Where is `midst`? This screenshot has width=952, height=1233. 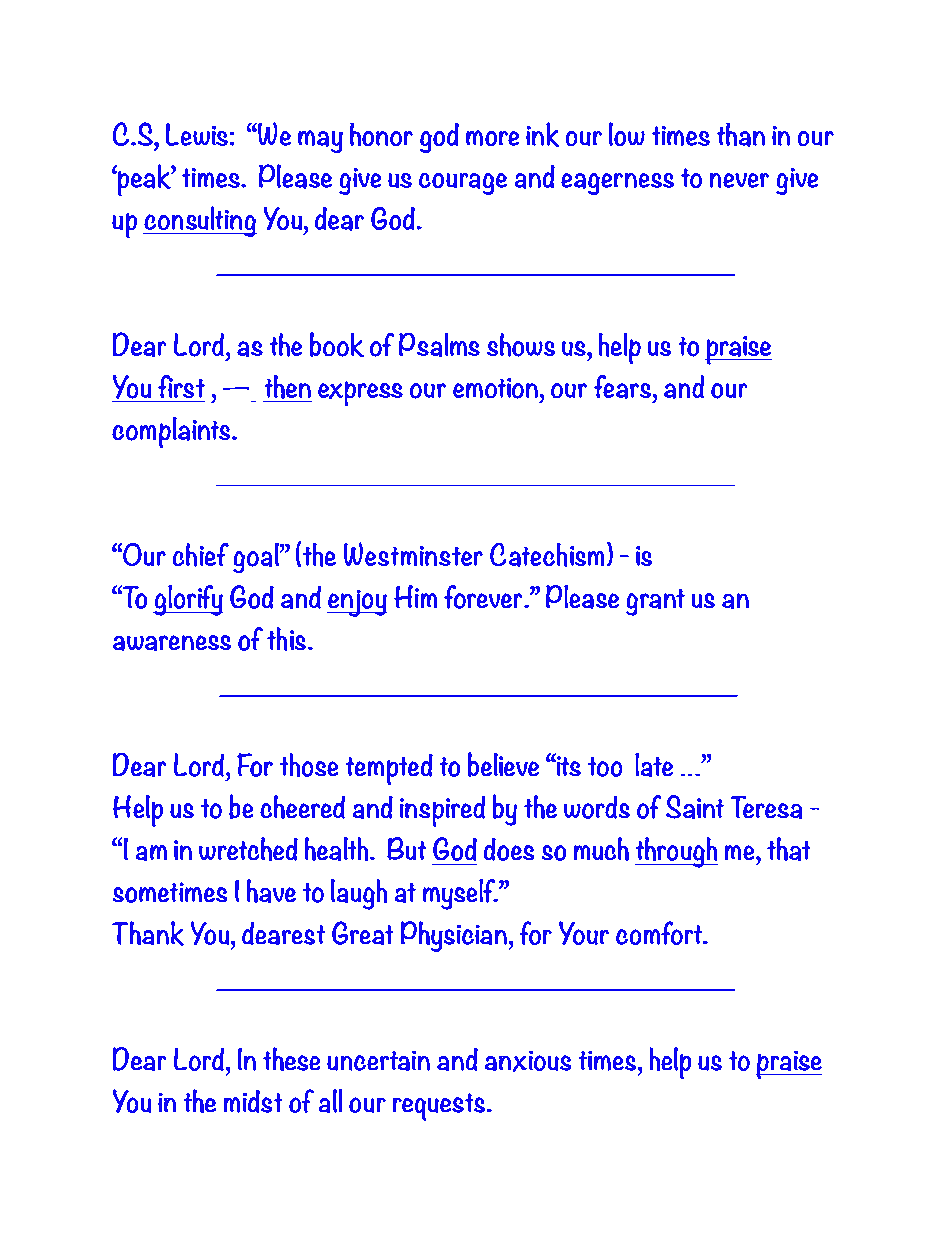 midst is located at coordinates (253, 1101).
